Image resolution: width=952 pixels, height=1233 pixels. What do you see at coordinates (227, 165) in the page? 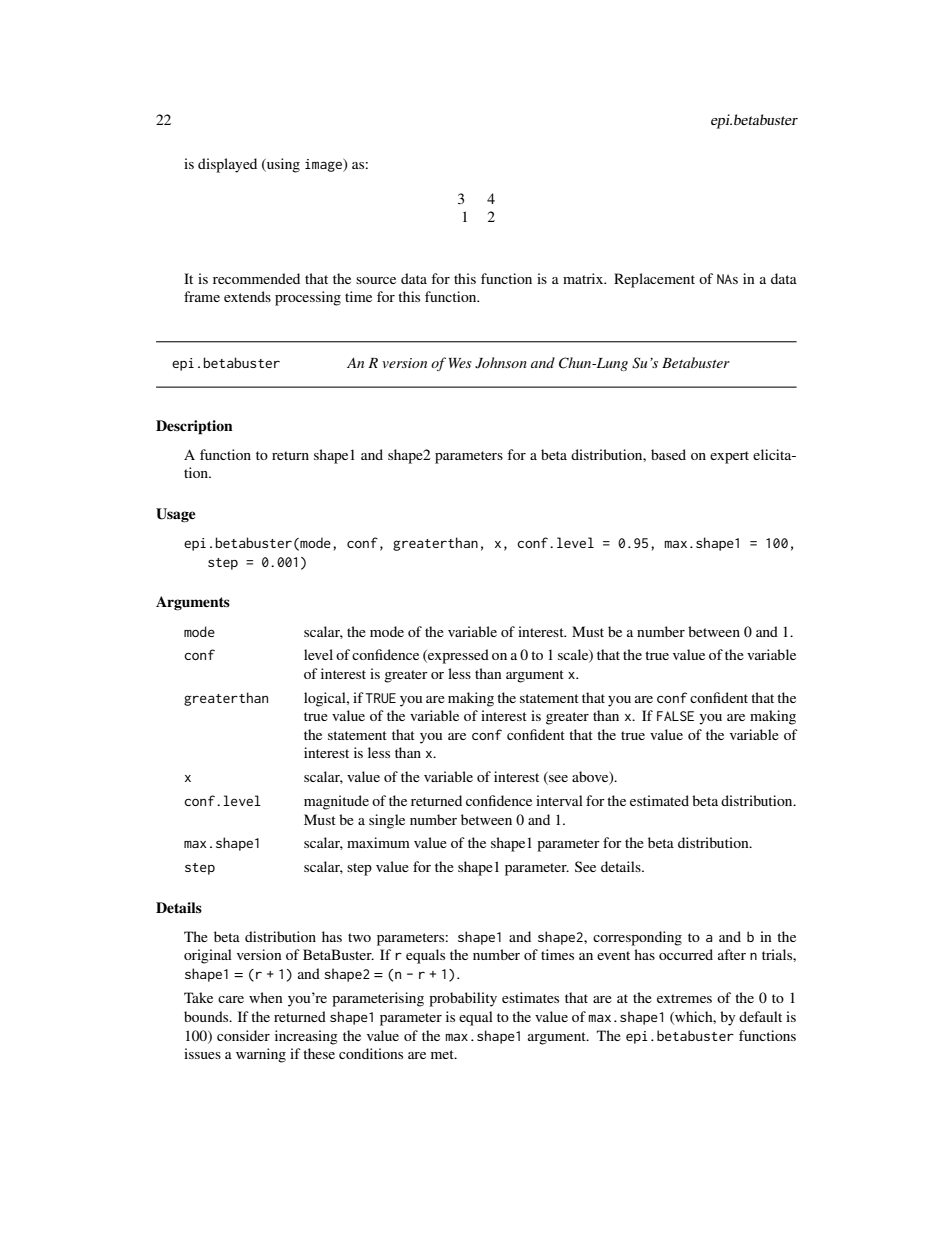
I see `displayed` at bounding box center [227, 165].
